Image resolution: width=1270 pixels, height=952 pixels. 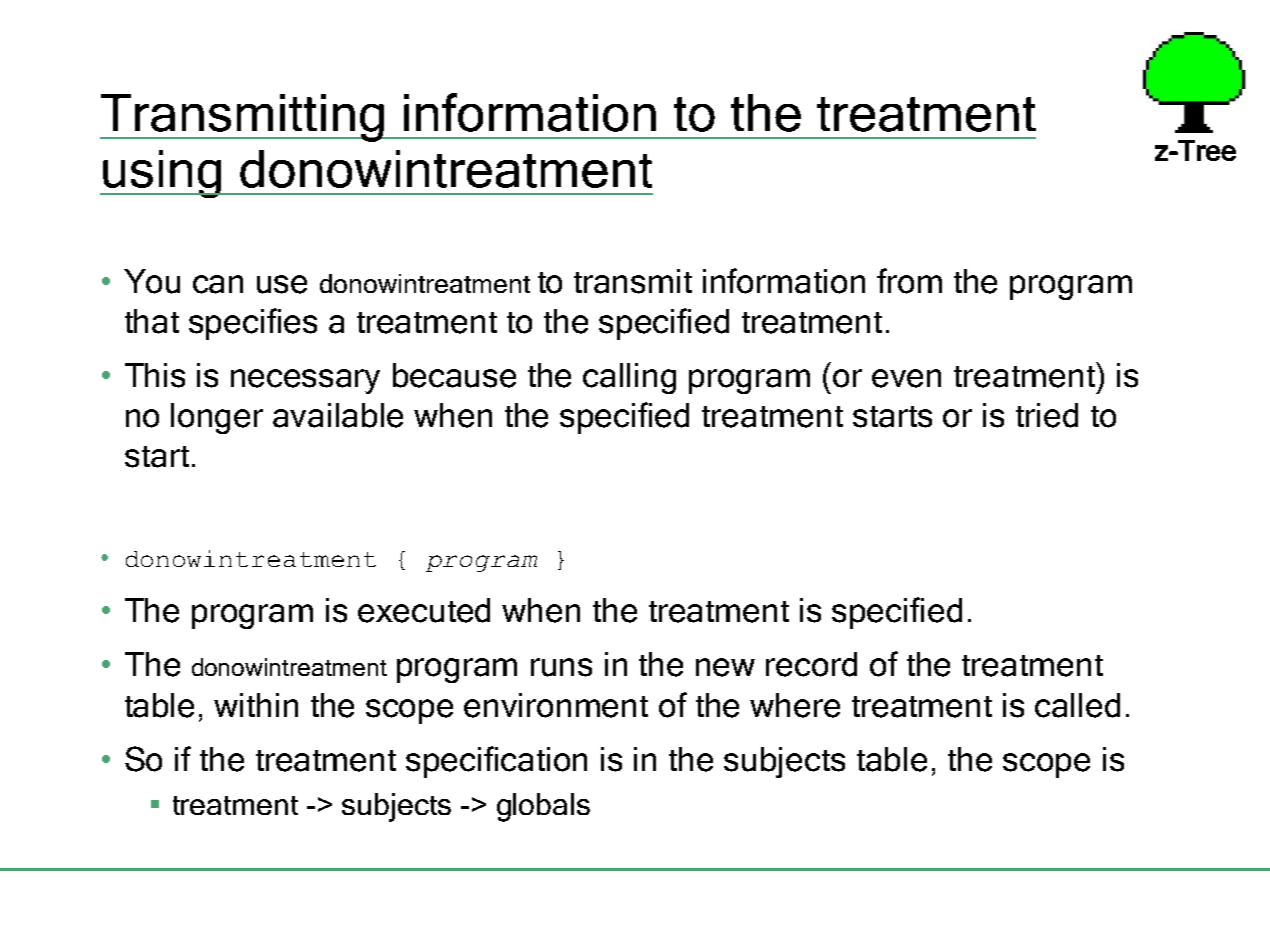 I want to click on even, so click(x=906, y=378).
